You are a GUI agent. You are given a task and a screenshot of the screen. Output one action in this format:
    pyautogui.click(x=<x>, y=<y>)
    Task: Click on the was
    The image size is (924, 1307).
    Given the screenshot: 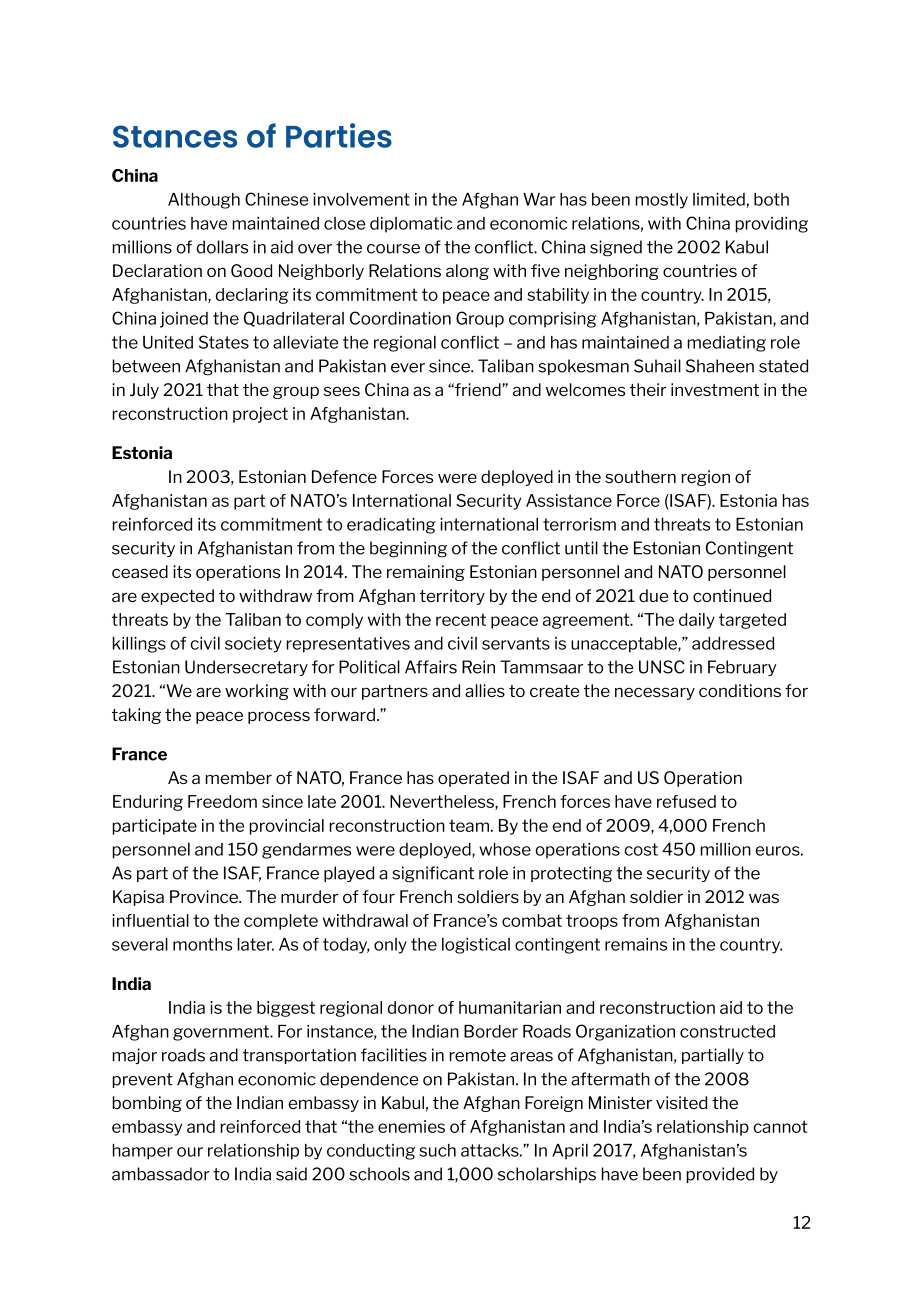 What is the action you would take?
    pyautogui.click(x=764, y=898)
